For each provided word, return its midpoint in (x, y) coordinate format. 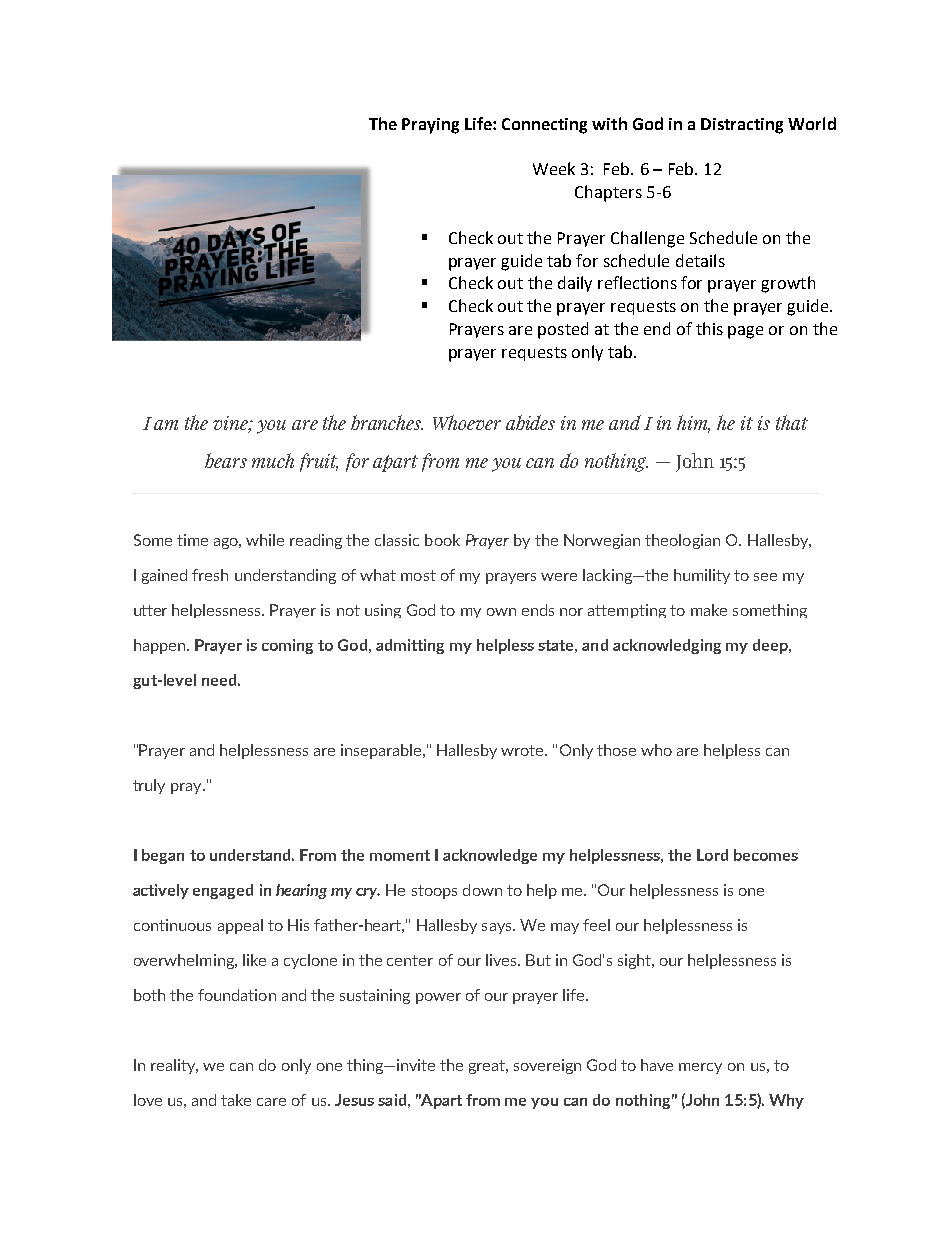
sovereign (547, 1066)
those (616, 750)
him (693, 424)
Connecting (544, 126)
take (236, 1100)
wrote (523, 750)
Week (554, 168)
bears (226, 460)
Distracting (742, 126)
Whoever (467, 422)
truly (149, 786)
